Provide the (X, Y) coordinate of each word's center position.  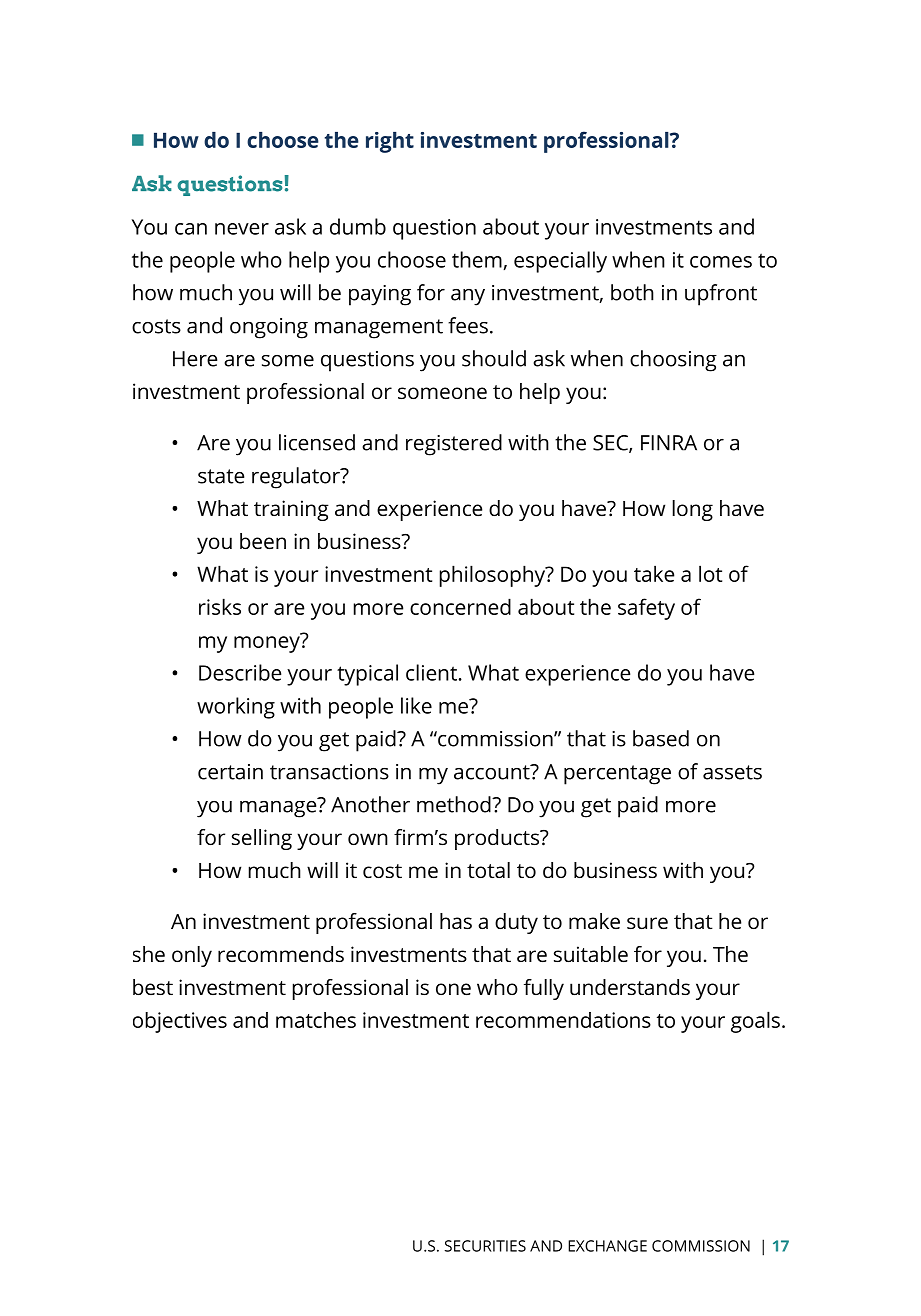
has (456, 921)
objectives (180, 1022)
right (390, 142)
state (221, 476)
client (431, 672)
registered (454, 445)
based (661, 738)
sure (647, 923)
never (242, 229)
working (236, 708)
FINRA (669, 443)
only (192, 956)
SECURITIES (485, 1246)
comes (721, 262)
